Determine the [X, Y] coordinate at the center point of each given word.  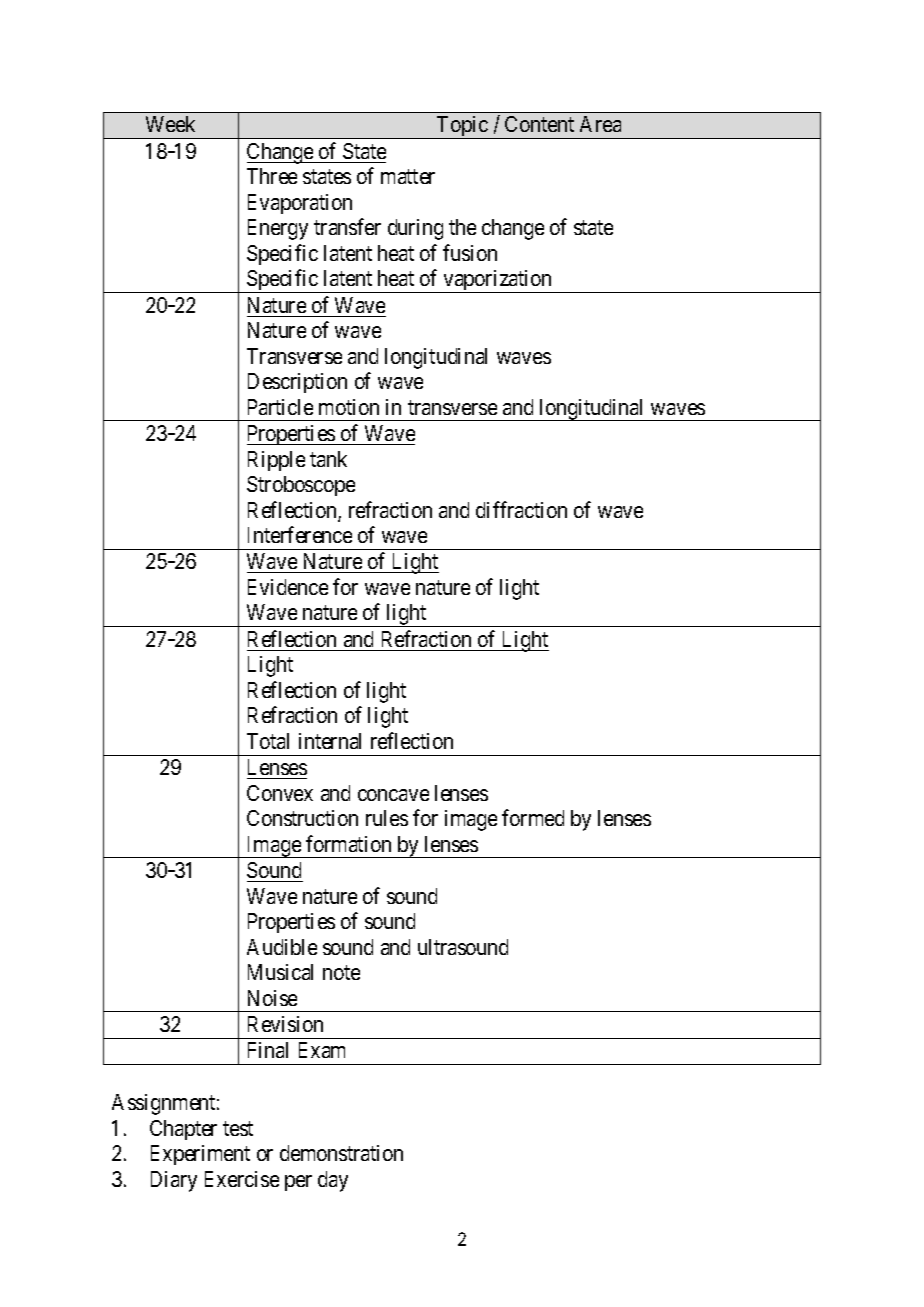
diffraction [521, 509]
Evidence [288, 587]
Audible [282, 947]
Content [539, 124]
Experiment [200, 1155]
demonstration [341, 1153]
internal [330, 741]
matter [408, 177]
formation [348, 843]
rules [387, 818]
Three [272, 176]
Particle [280, 407]
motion [349, 407]
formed [533, 817]
